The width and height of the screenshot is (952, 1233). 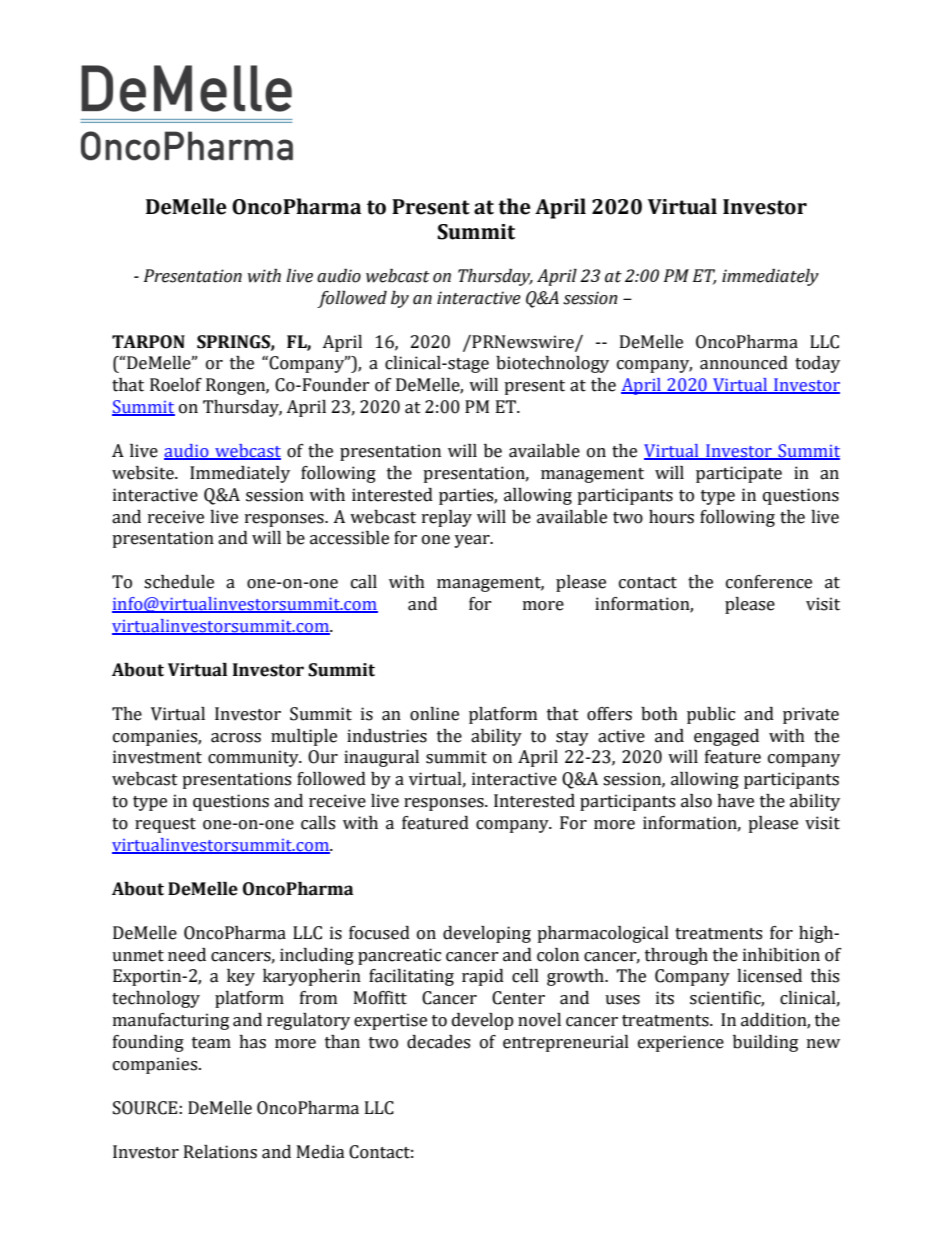 What do you see at coordinates (220, 1152) in the screenshot?
I see `Relations` at bounding box center [220, 1152].
